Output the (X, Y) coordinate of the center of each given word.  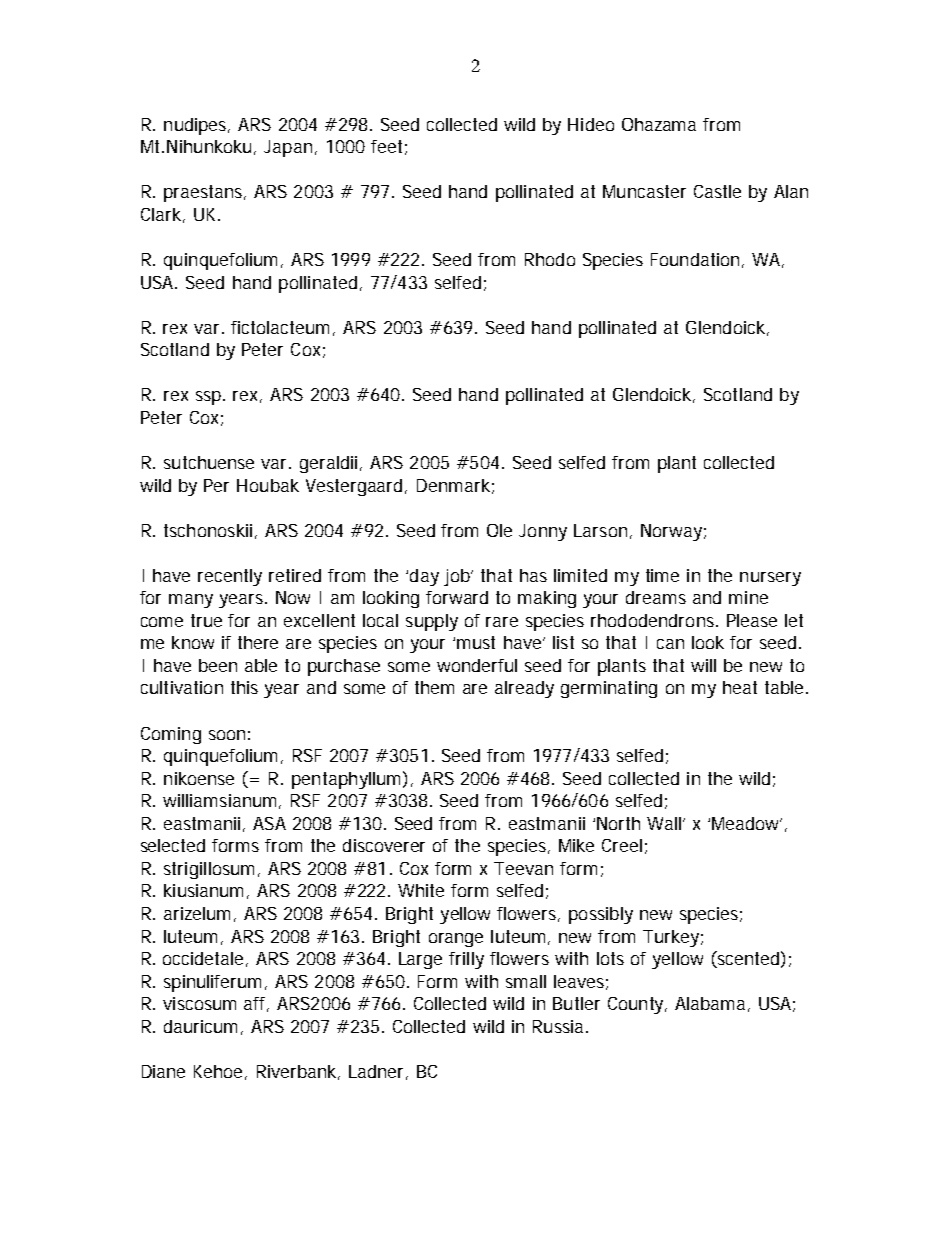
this (244, 687)
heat (740, 687)
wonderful (477, 665)
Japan (288, 148)
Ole (499, 530)
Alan (791, 191)
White (421, 890)
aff (256, 1004)
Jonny (543, 532)
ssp (210, 398)
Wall (665, 823)
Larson (600, 530)
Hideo (591, 124)
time (662, 575)
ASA (269, 823)
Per (216, 485)
